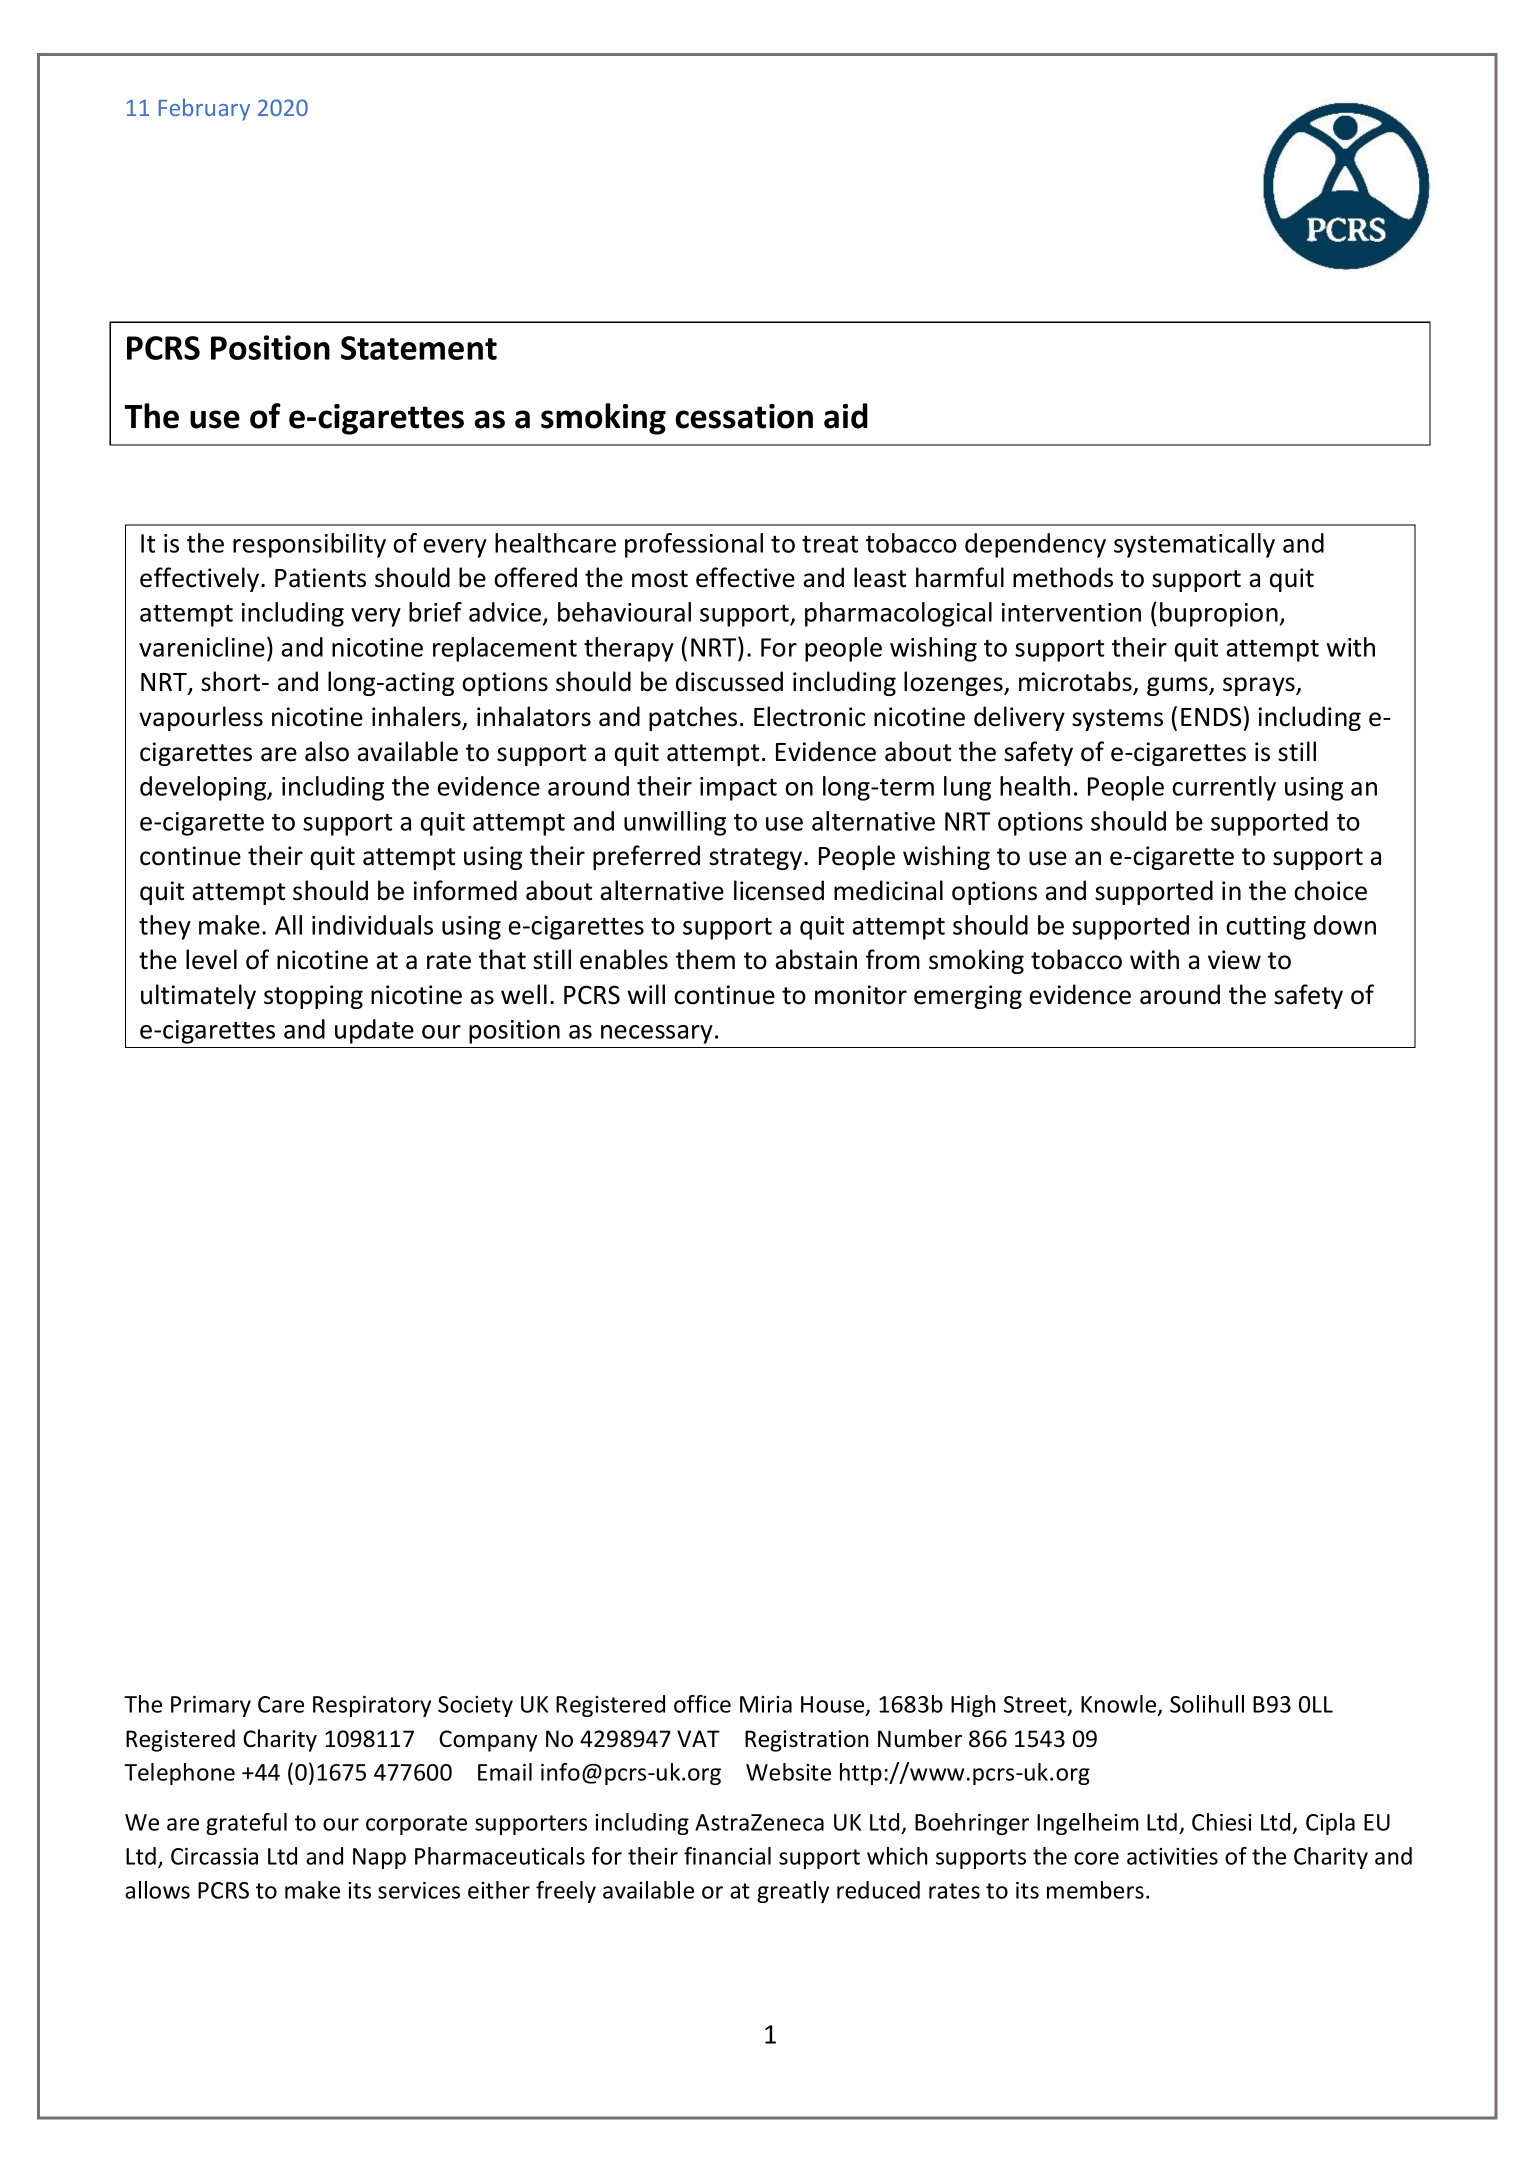  I want to click on Miria, so click(766, 1704).
